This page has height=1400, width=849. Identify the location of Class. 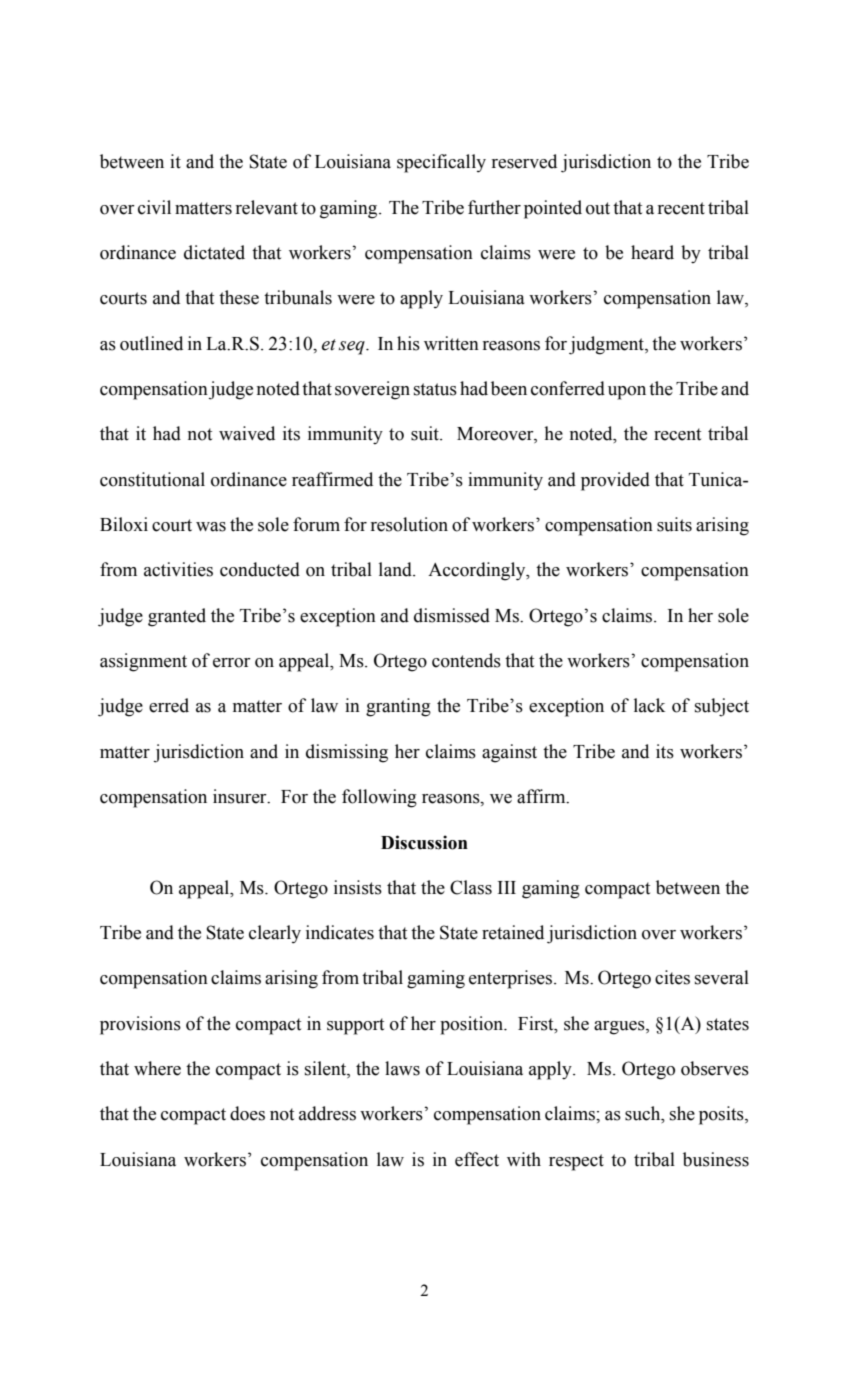
(471, 887).
